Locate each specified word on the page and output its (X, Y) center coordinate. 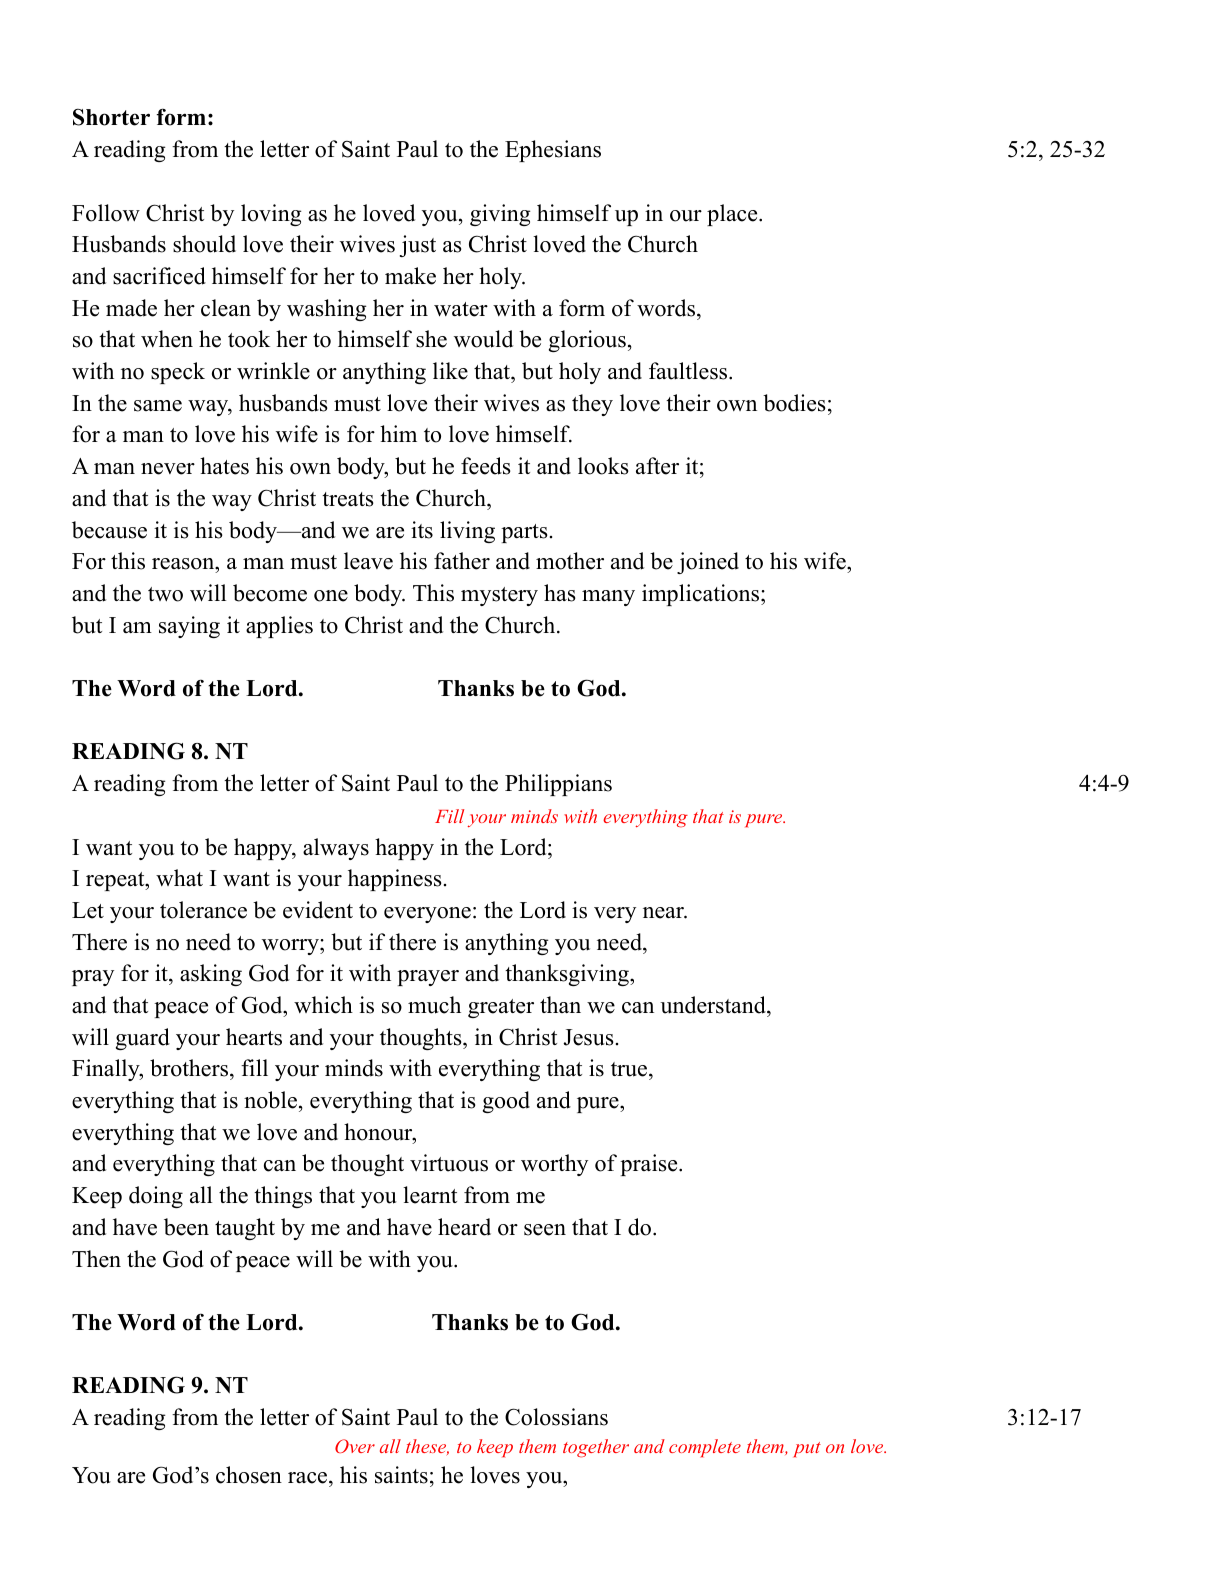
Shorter (111, 117)
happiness (395, 880)
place (732, 215)
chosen (249, 1475)
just (418, 246)
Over (355, 1446)
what (179, 877)
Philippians (558, 785)
